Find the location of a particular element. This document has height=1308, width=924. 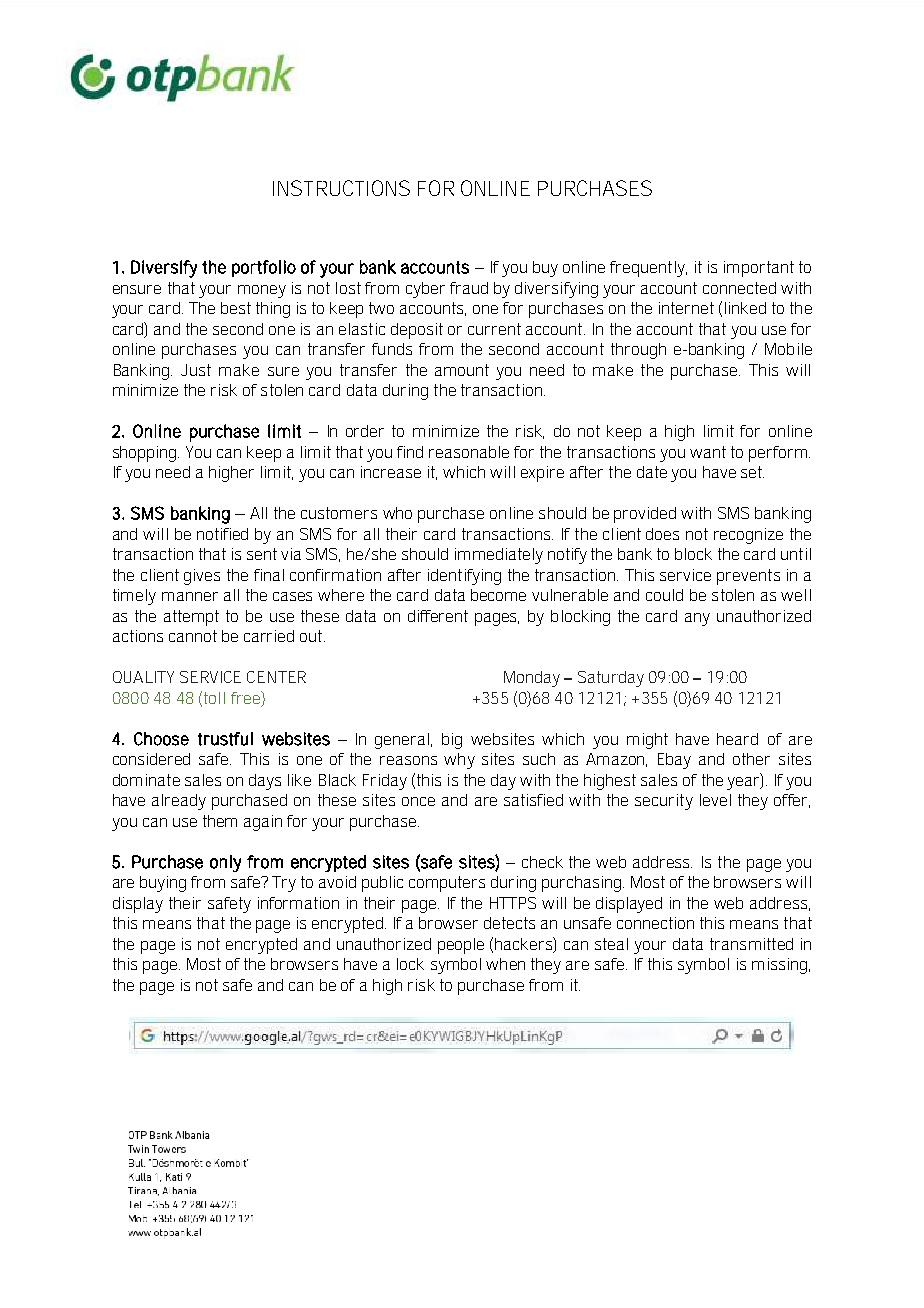

information is located at coordinates (298, 903).
